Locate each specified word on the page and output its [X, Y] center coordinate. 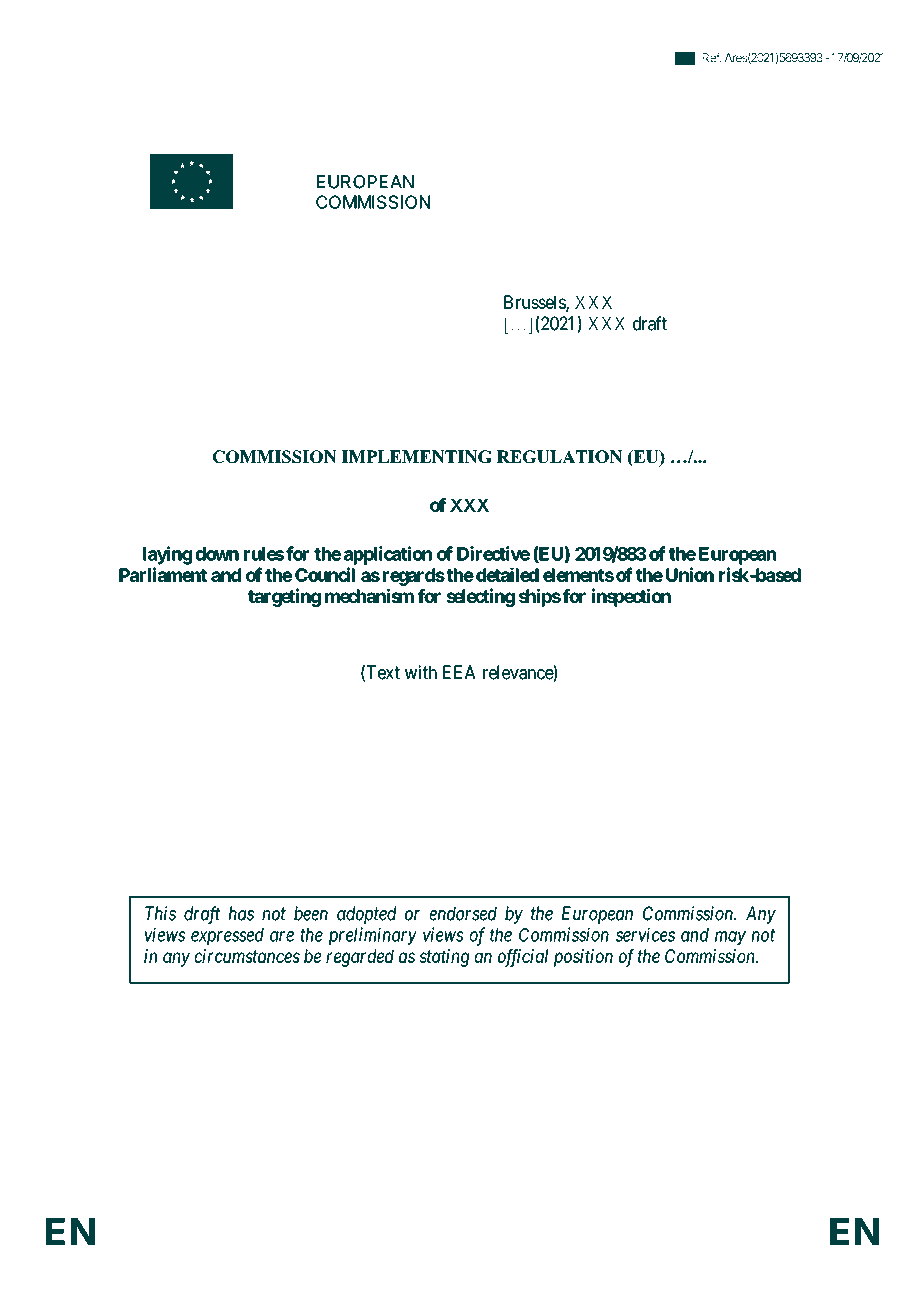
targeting [284, 597]
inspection [631, 597]
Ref [712, 57]
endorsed [463, 913]
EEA [459, 672]
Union [690, 574]
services [645, 934]
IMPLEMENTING [417, 456]
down [217, 554]
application [388, 555]
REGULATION [559, 456]
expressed [227, 936]
